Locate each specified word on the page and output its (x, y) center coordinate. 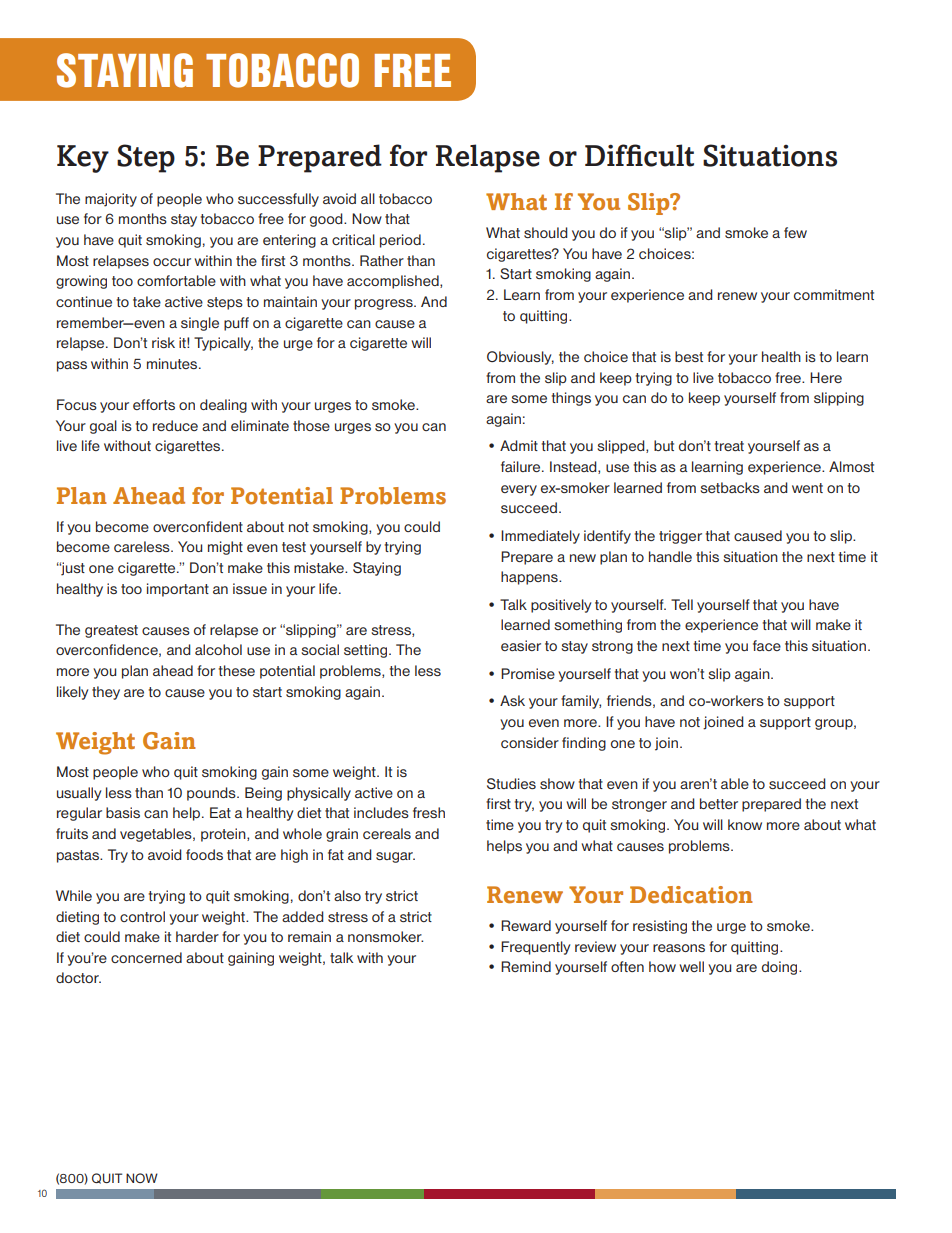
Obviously (520, 358)
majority (111, 200)
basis (123, 812)
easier (521, 645)
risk (163, 342)
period (400, 241)
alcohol (218, 649)
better (719, 803)
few (795, 232)
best (689, 356)
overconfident (198, 526)
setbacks (730, 487)
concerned (146, 957)
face (767, 645)
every (519, 490)
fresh (429, 812)
